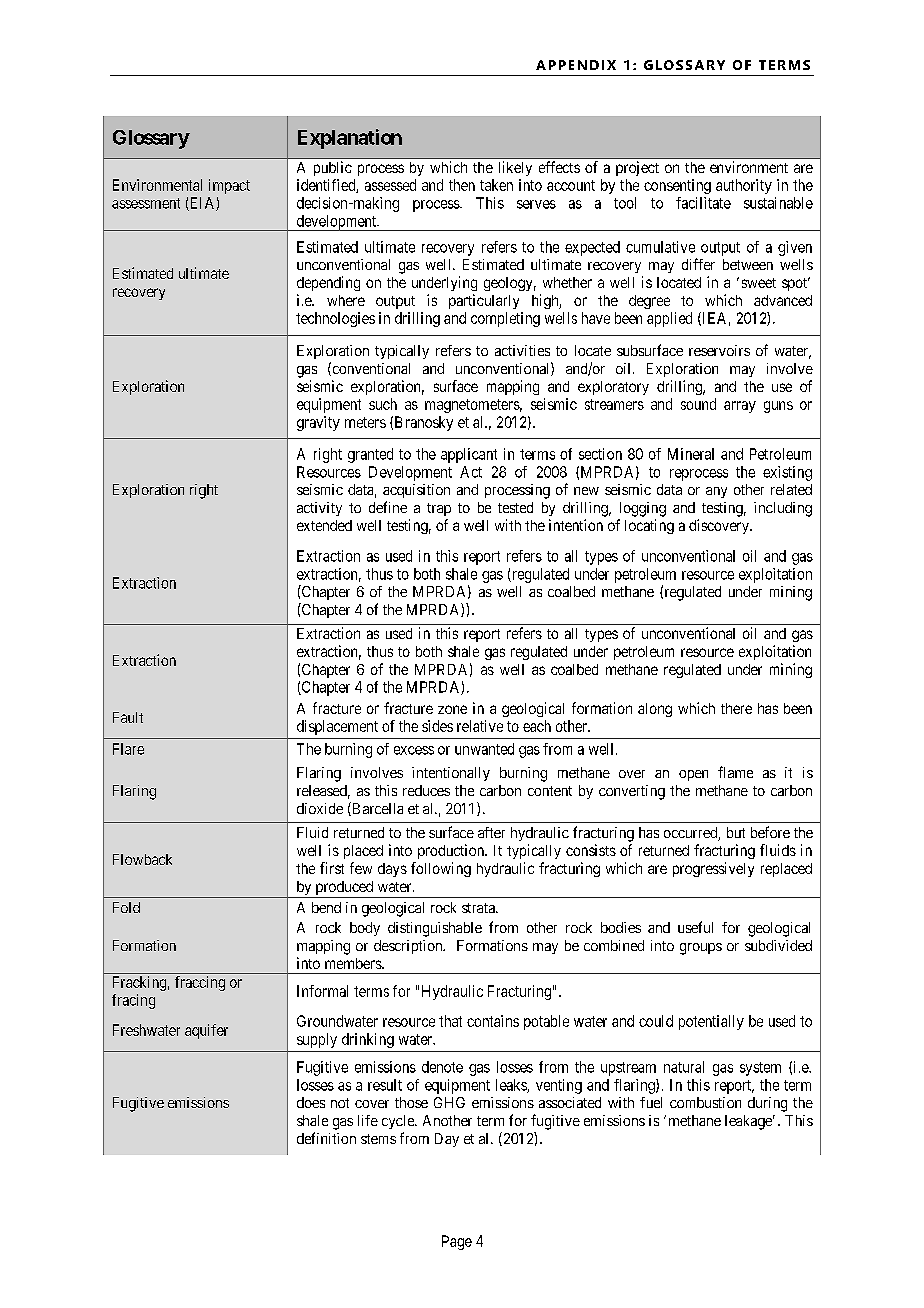  I want to click on any, so click(716, 492).
